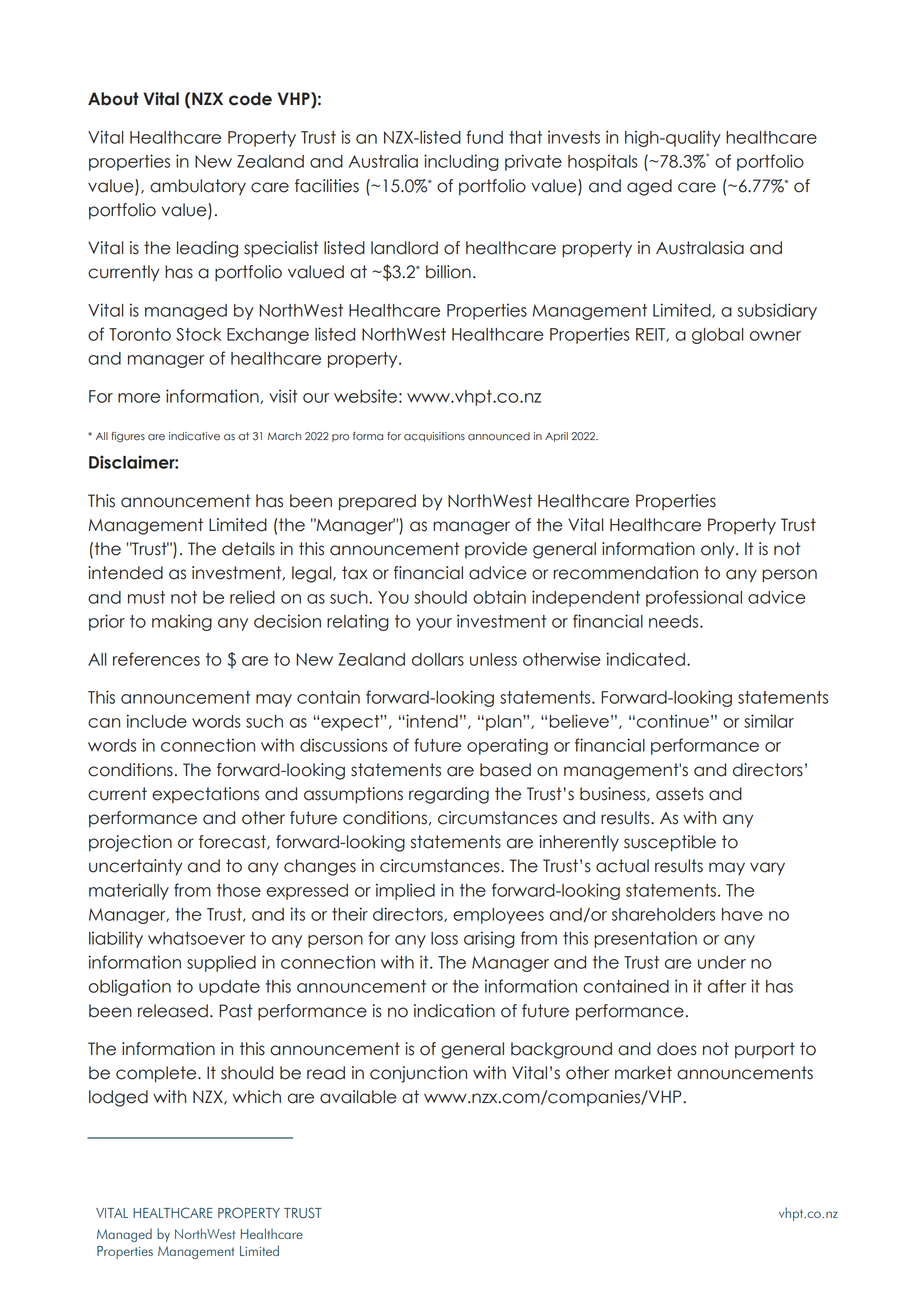 This screenshot has height=1309, width=924. What do you see at coordinates (365, 396) in the screenshot?
I see `website` at bounding box center [365, 396].
